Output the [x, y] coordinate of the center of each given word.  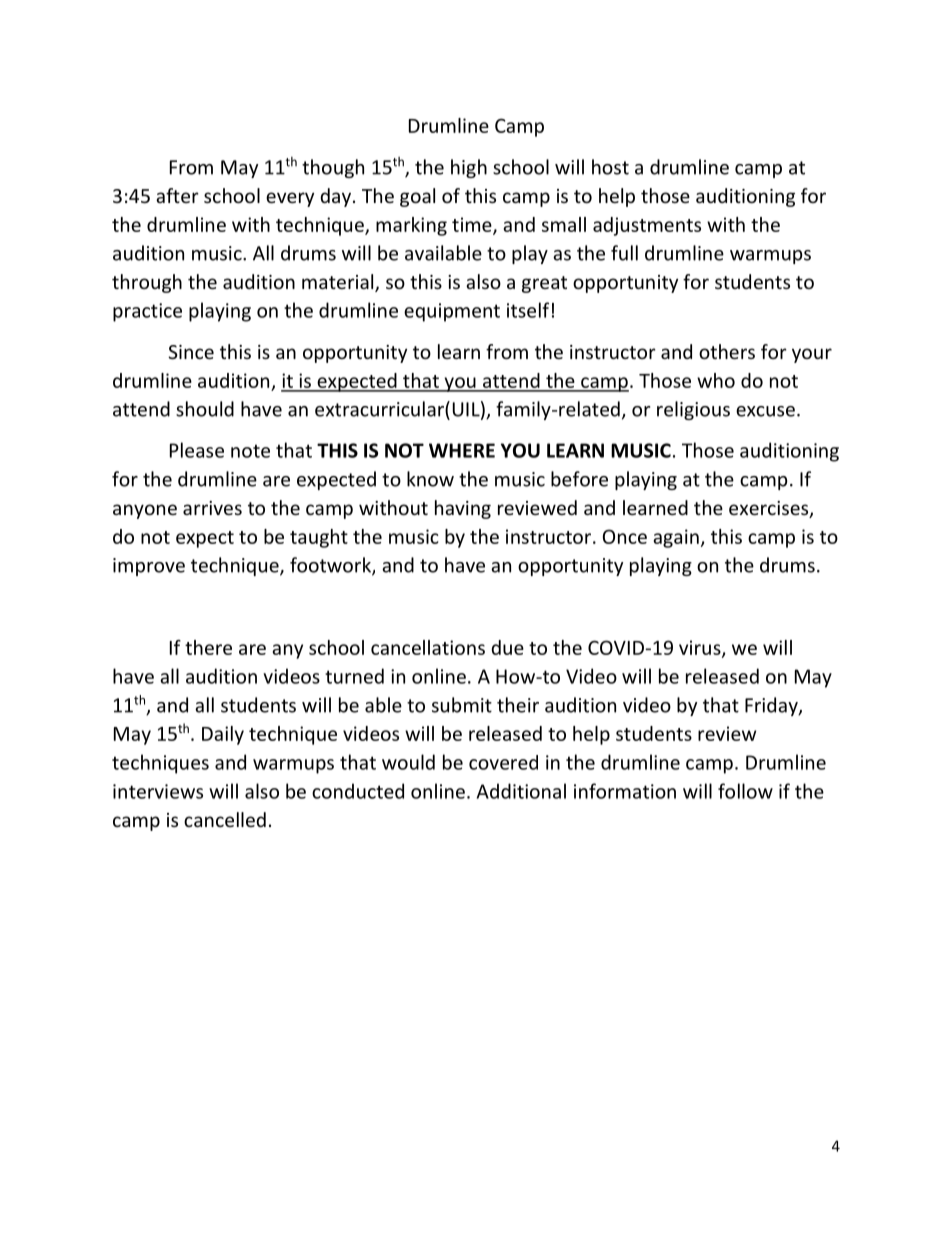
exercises [770, 509]
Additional [521, 791]
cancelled [225, 819]
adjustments [647, 226]
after [177, 195]
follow [745, 791]
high [469, 168]
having [463, 509]
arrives [212, 508]
